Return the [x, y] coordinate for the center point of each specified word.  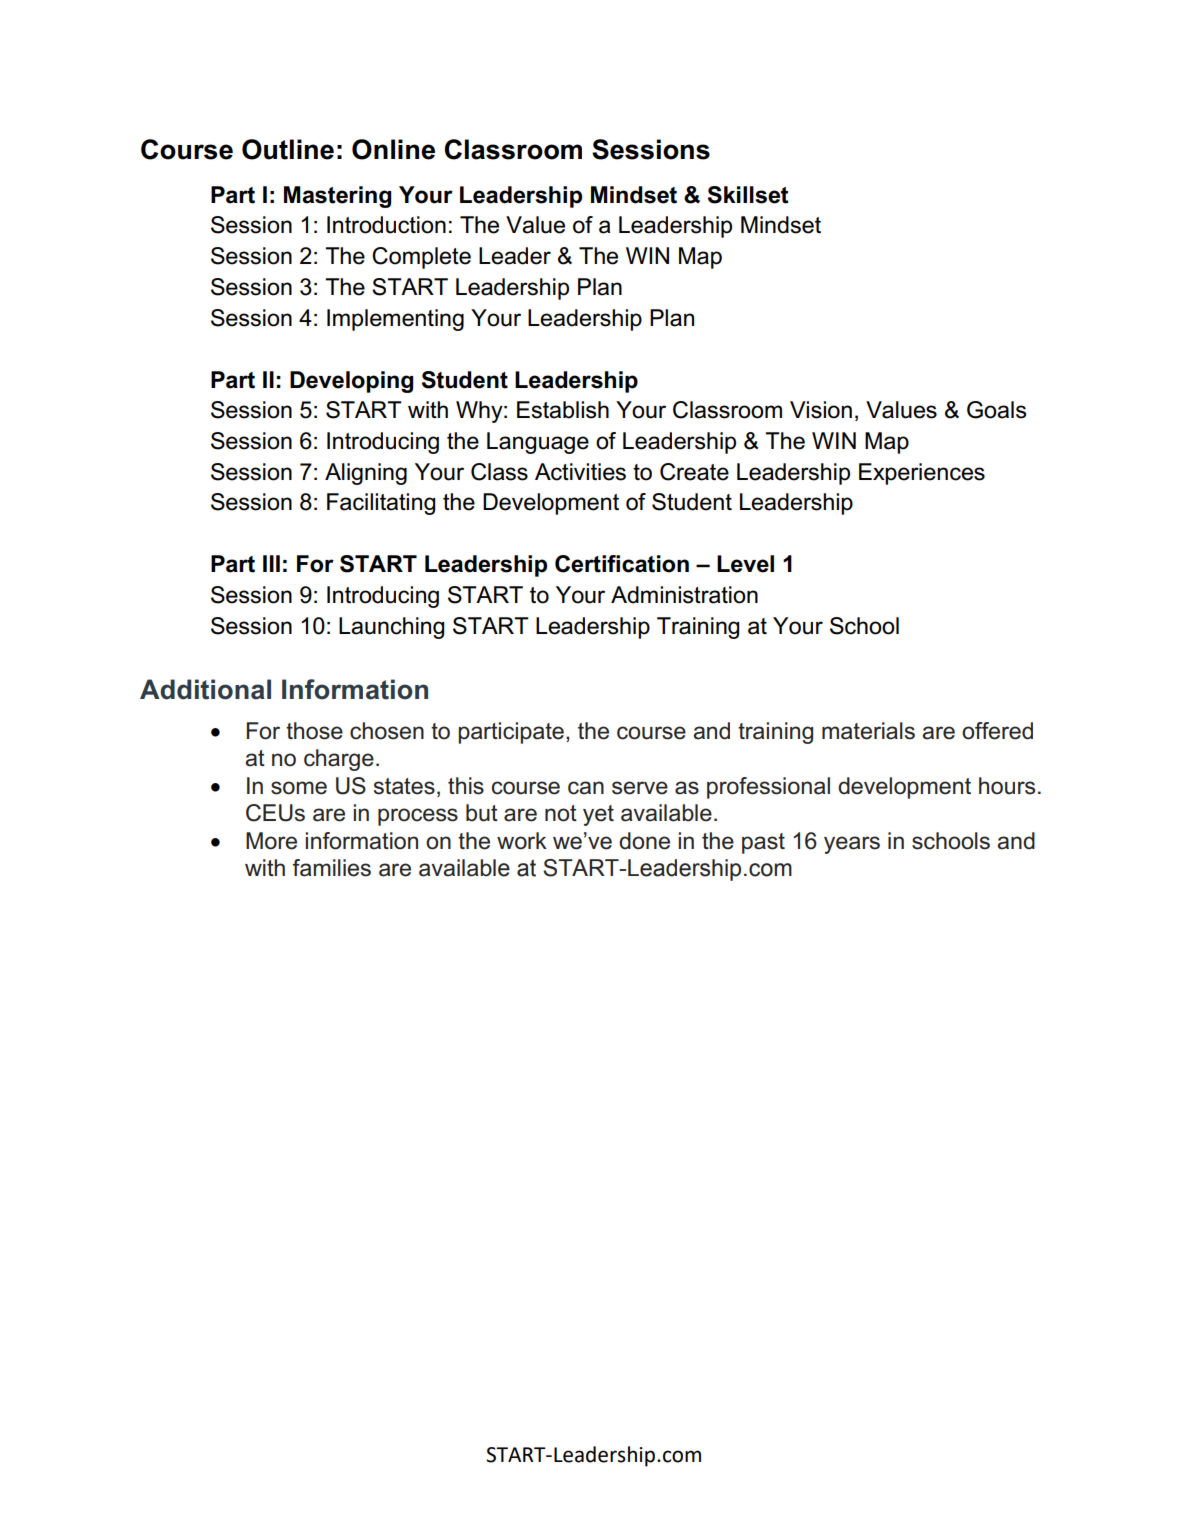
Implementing [395, 320]
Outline [288, 149]
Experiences [922, 474]
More [271, 841]
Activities [580, 472]
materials [868, 731]
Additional [205, 689]
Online [393, 149]
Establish [563, 410]
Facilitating [381, 504]
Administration [684, 595]
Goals [996, 410]
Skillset [748, 195]
